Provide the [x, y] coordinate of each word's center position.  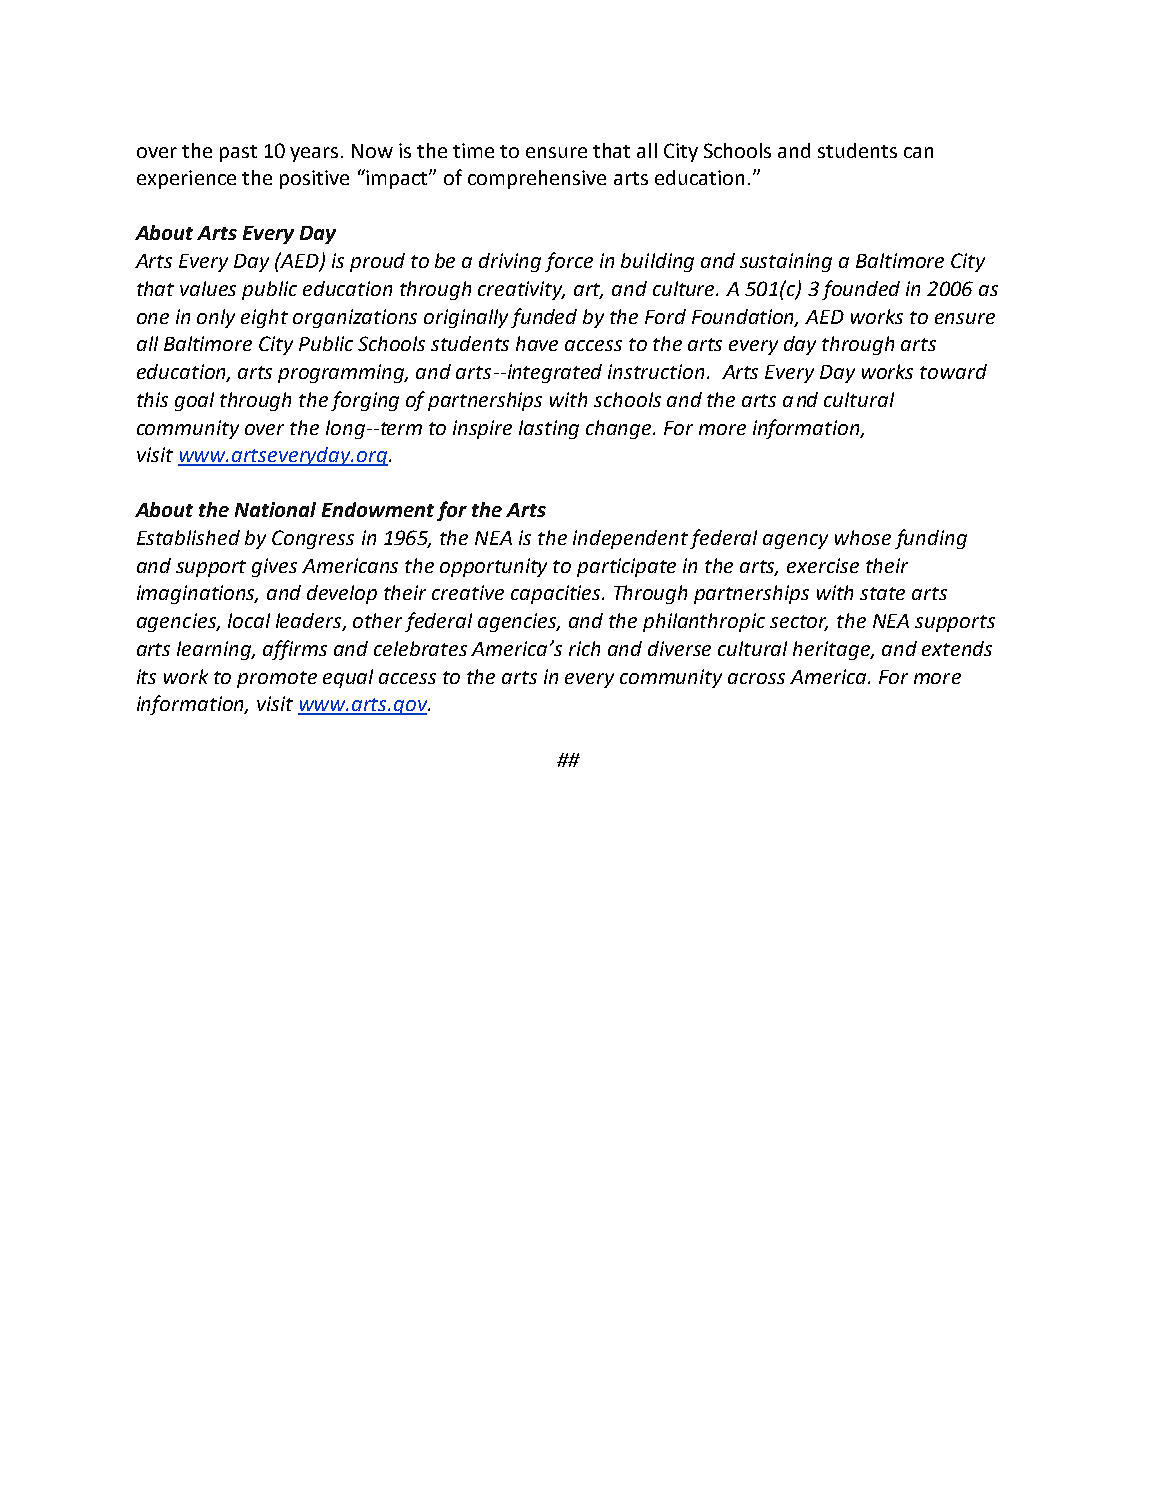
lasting [549, 429]
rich [584, 648]
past [238, 153]
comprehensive [537, 179]
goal [194, 401]
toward [953, 371]
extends [957, 648]
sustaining [786, 262]
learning [216, 650]
